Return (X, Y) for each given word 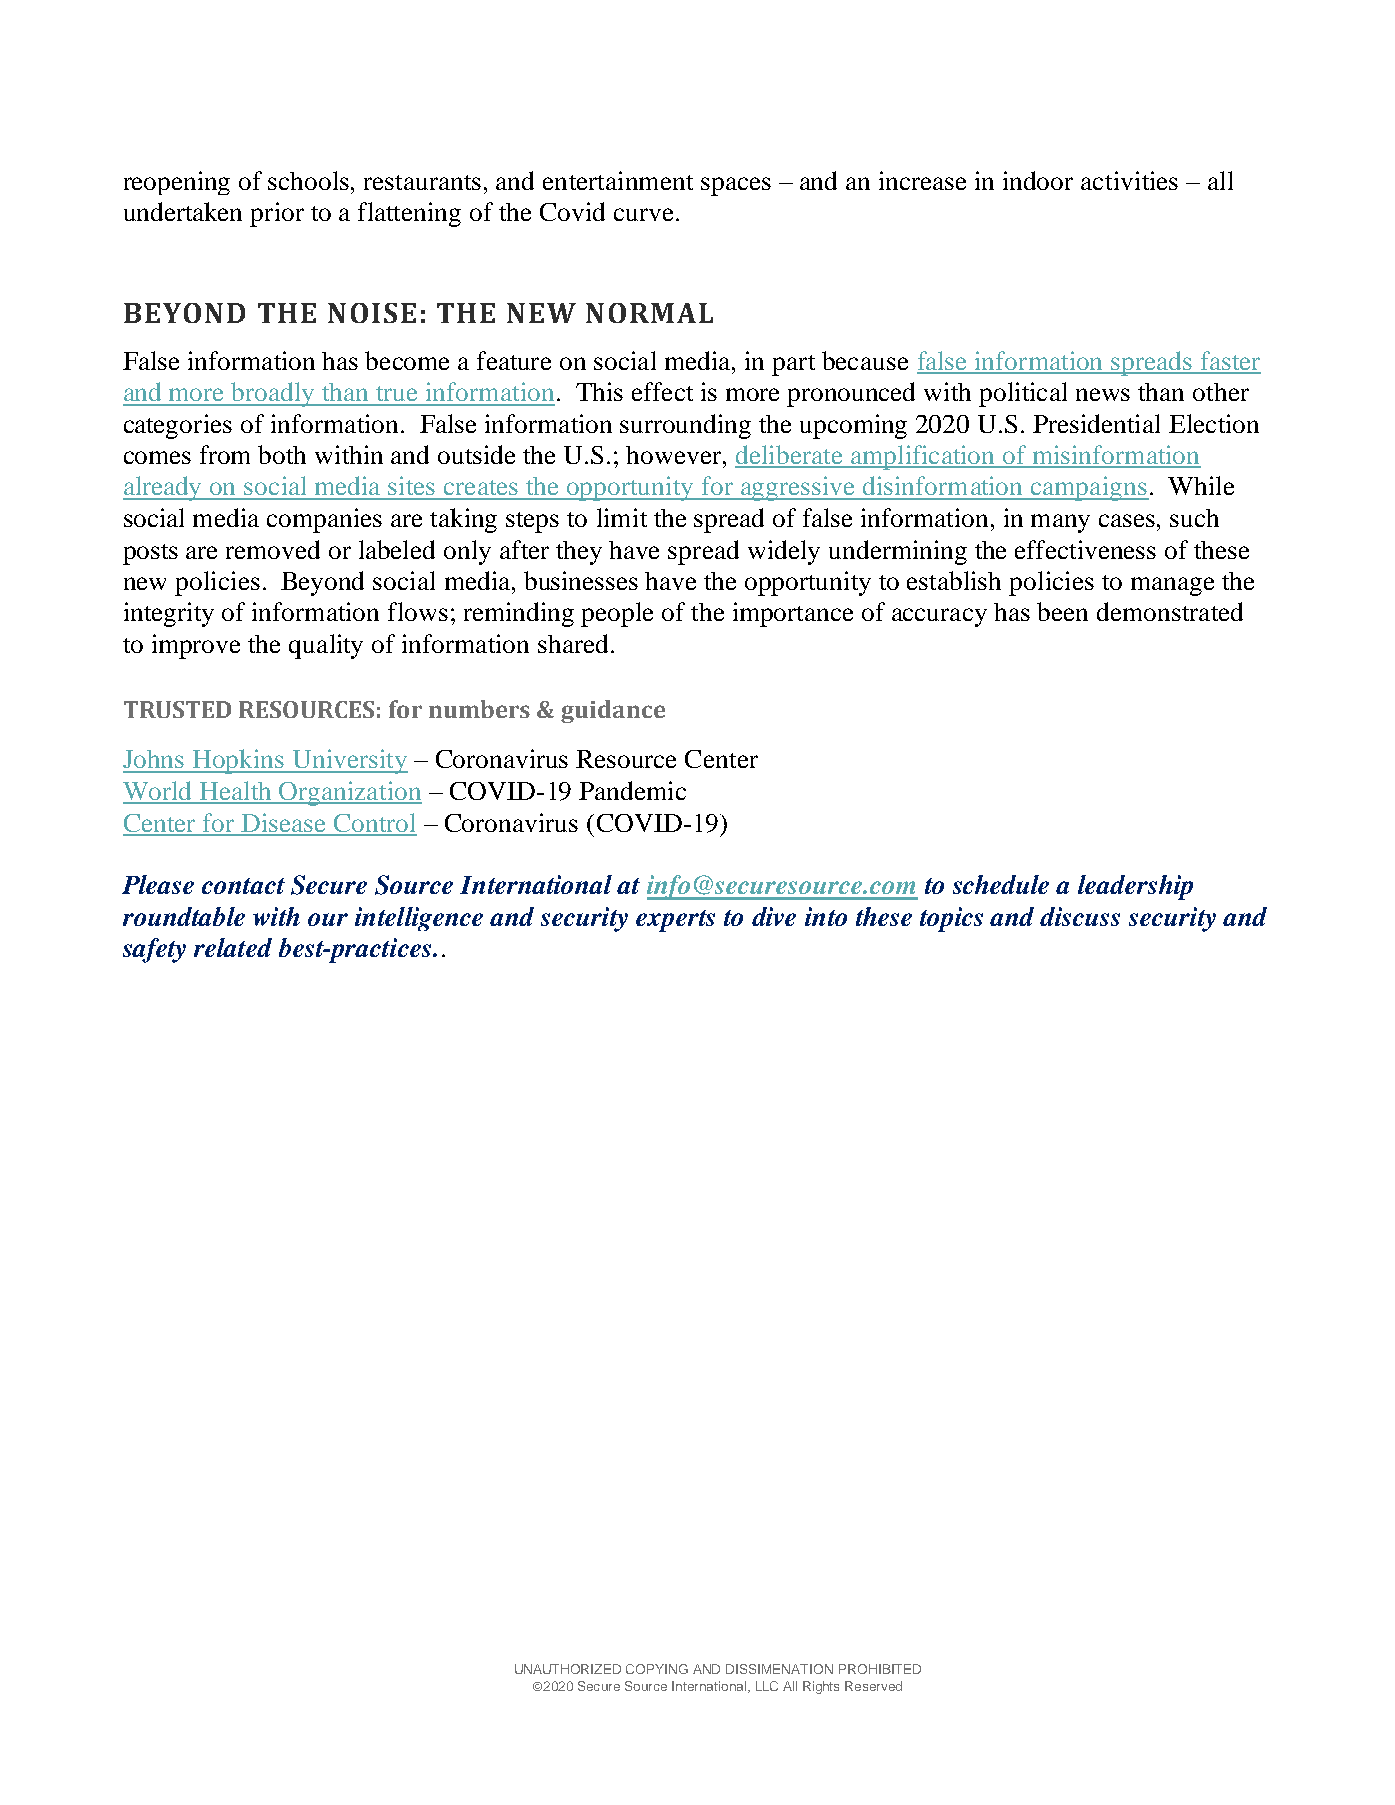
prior (277, 214)
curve (643, 214)
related (233, 947)
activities (1129, 180)
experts (675, 921)
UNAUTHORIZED (568, 1669)
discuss (1080, 916)
